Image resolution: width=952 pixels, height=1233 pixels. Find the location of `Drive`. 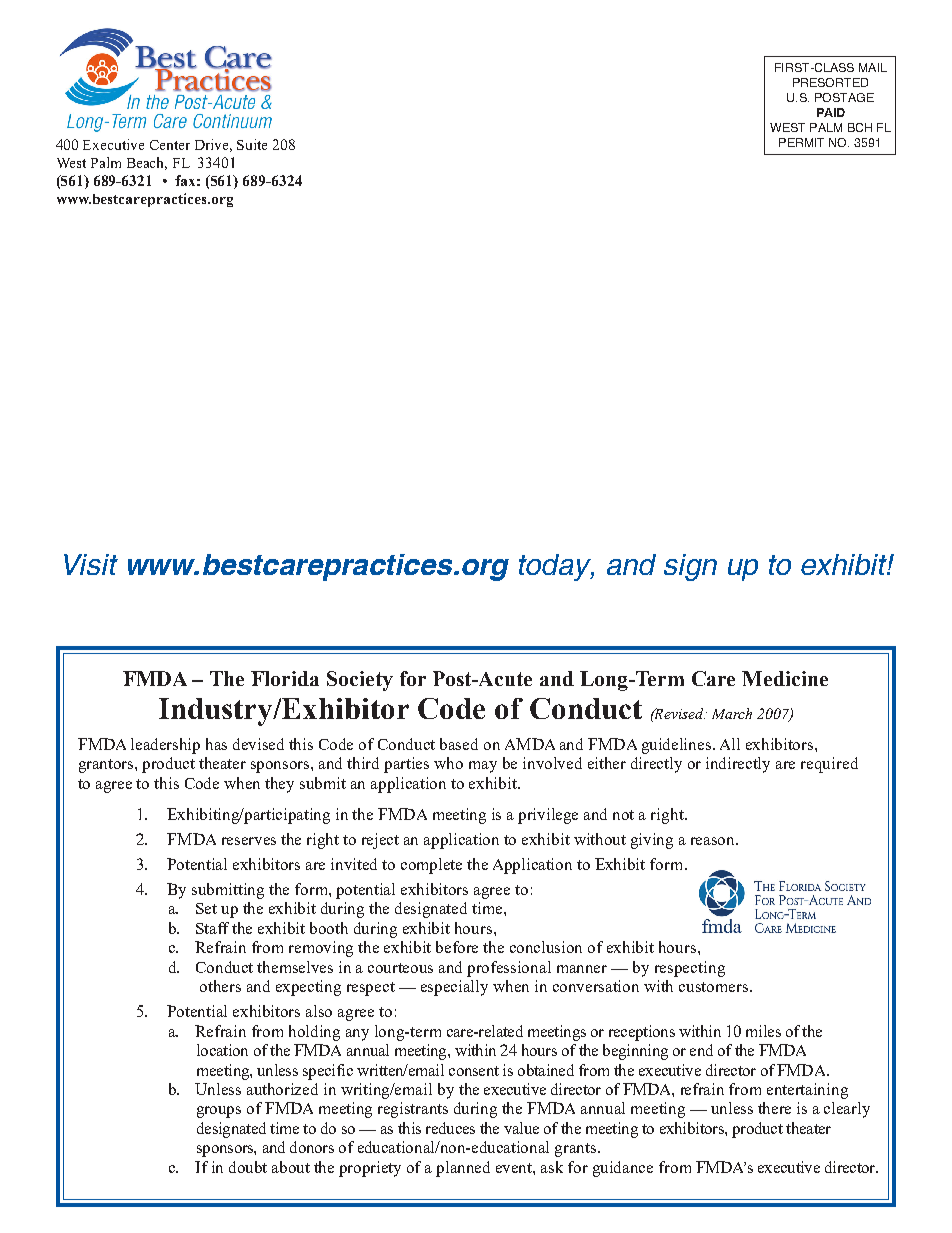

Drive is located at coordinates (213, 145).
